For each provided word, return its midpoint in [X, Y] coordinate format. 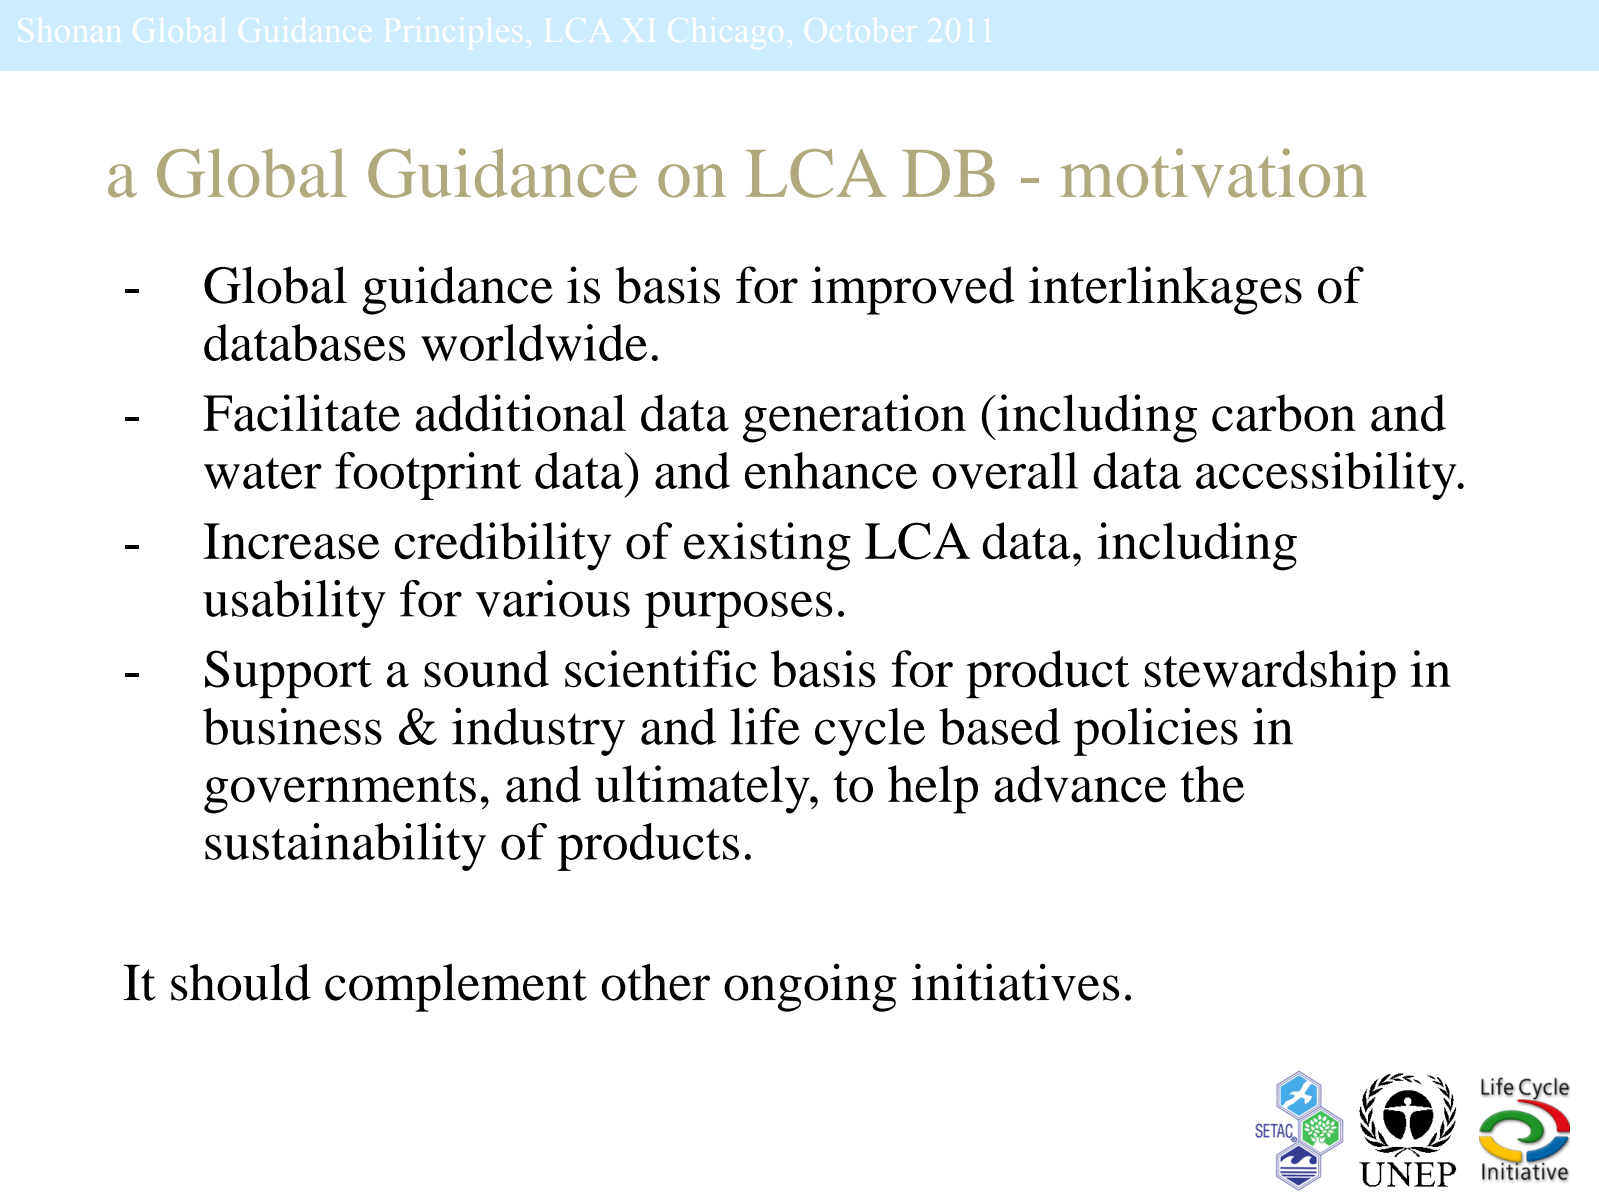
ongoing [810, 987]
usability [294, 604]
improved [913, 290]
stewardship [1270, 674]
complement [456, 987]
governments [340, 792]
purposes [738, 609]
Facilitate [301, 413]
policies [1156, 732]
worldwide [534, 342]
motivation [1214, 173]
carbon [1284, 413]
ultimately [703, 789]
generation [854, 418]
